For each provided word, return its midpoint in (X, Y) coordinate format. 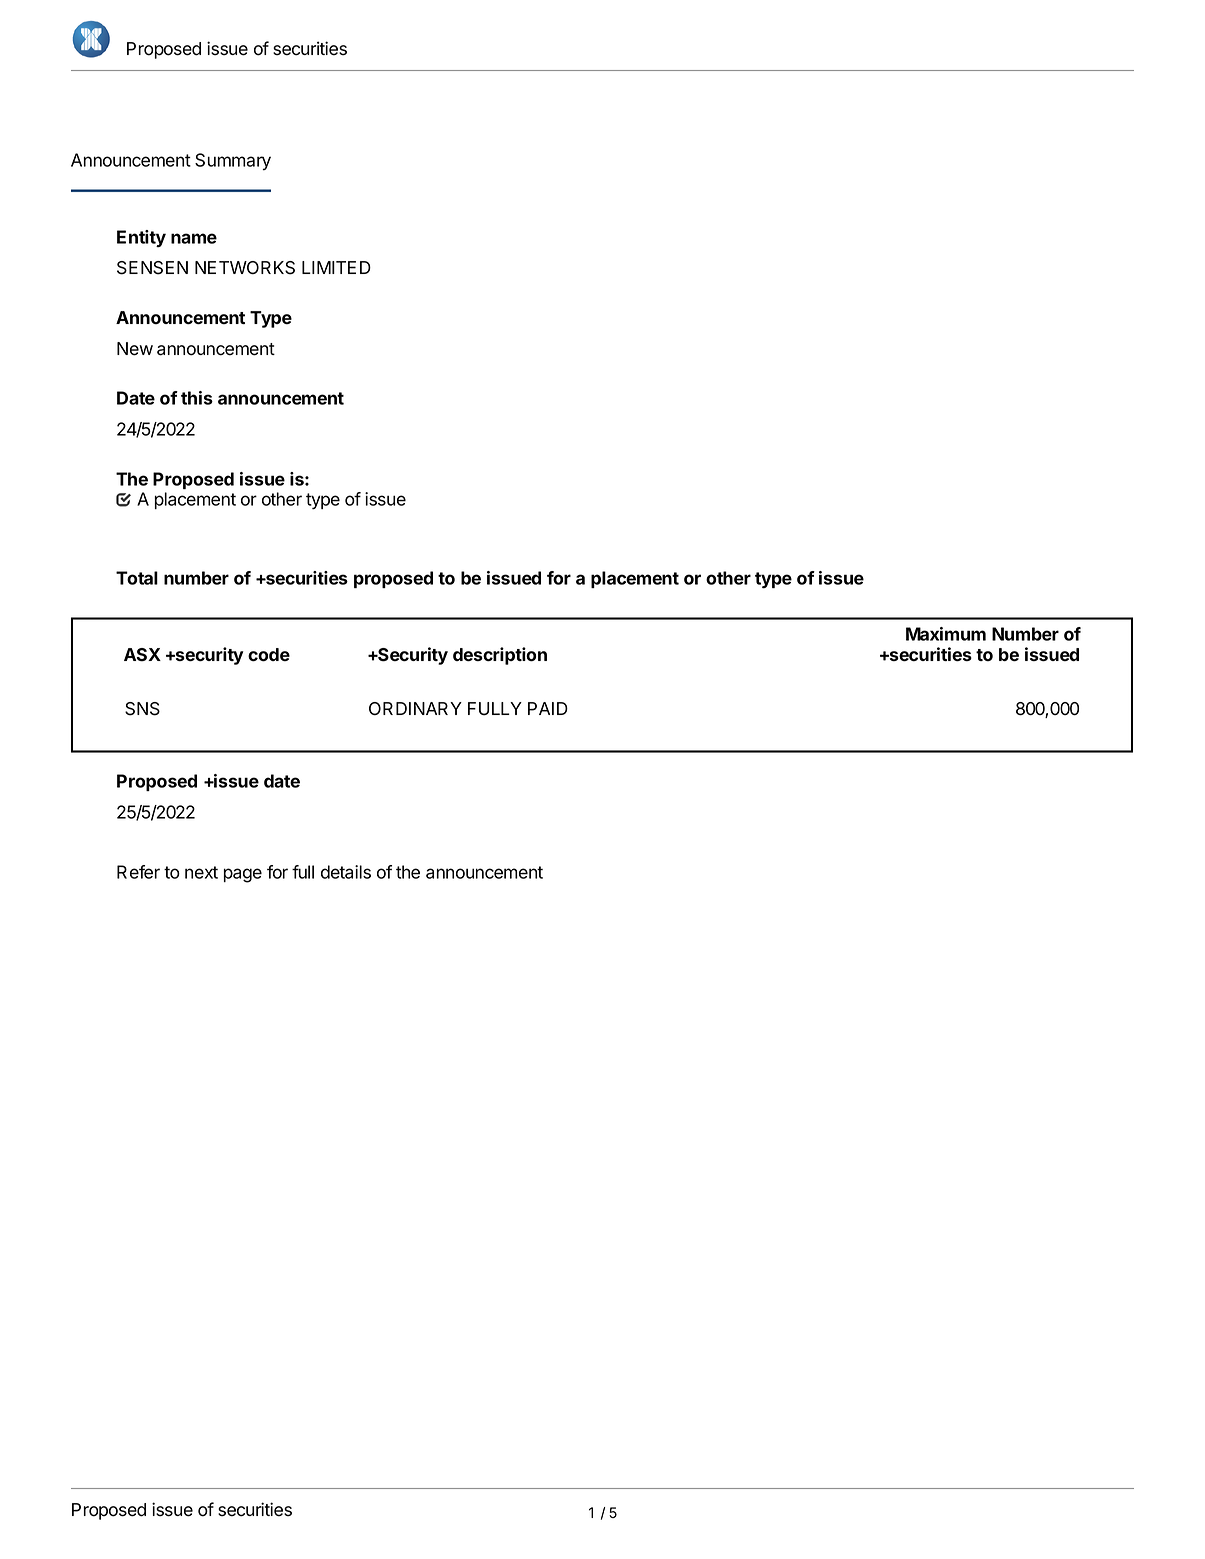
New (135, 349)
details (346, 872)
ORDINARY (415, 708)
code (269, 655)
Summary (233, 162)
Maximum (946, 634)
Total (137, 578)
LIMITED (336, 267)
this (197, 398)
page (243, 875)
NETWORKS (245, 268)
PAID (548, 708)
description (500, 656)
